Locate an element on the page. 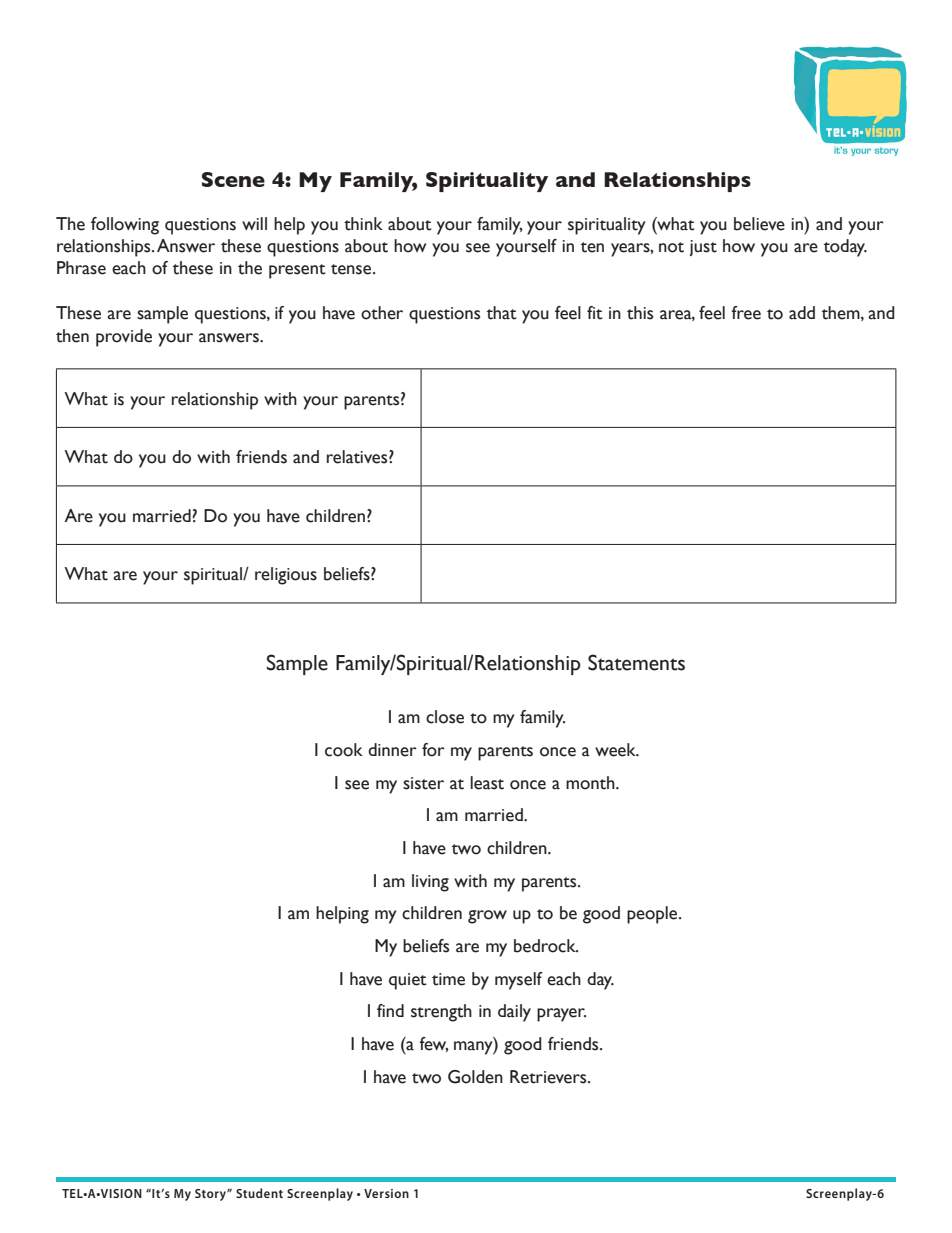 The image size is (952, 1233). Statements is located at coordinates (636, 662).
